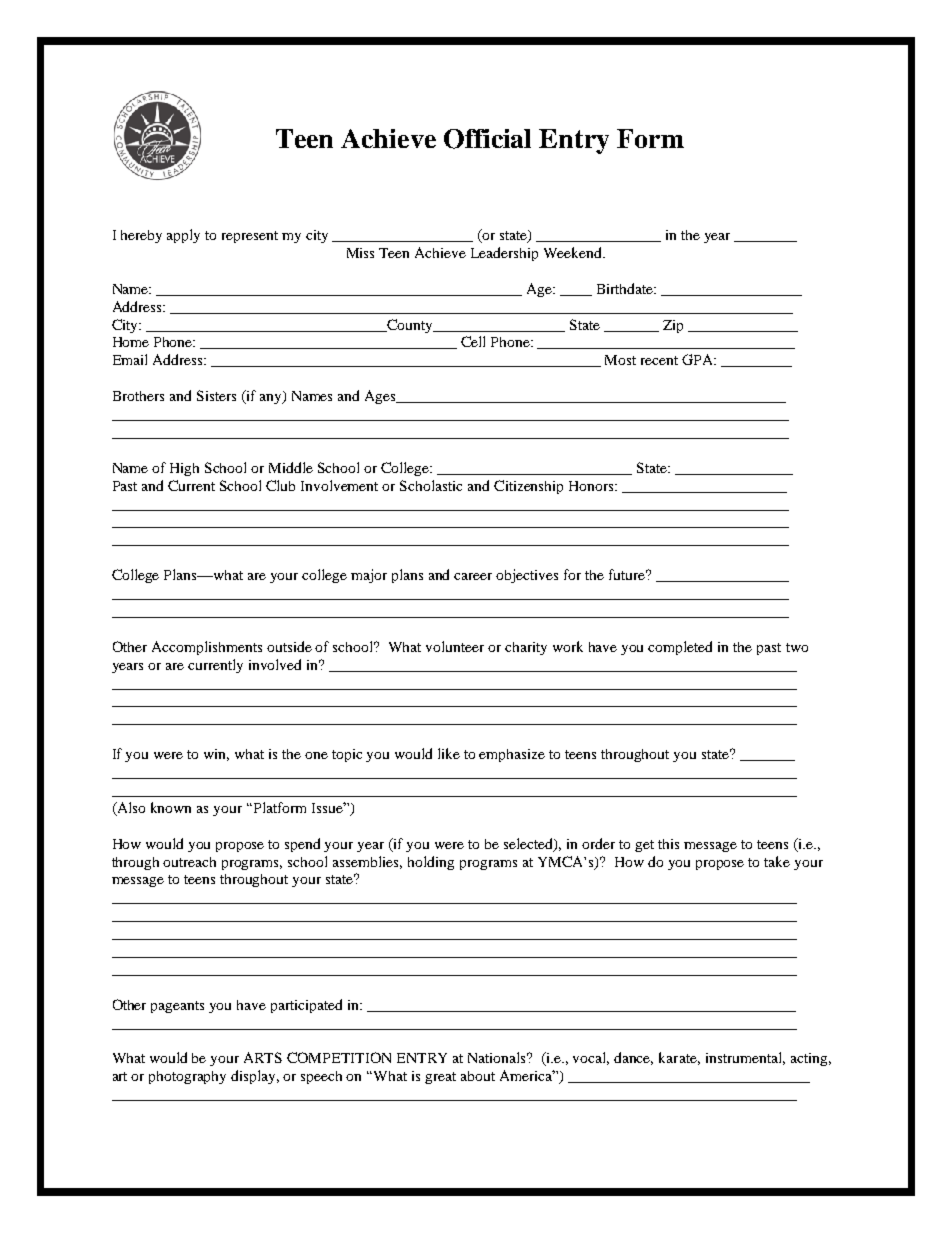  Describe the element at coordinates (187, 1077) in the page. I see `photography` at that location.
